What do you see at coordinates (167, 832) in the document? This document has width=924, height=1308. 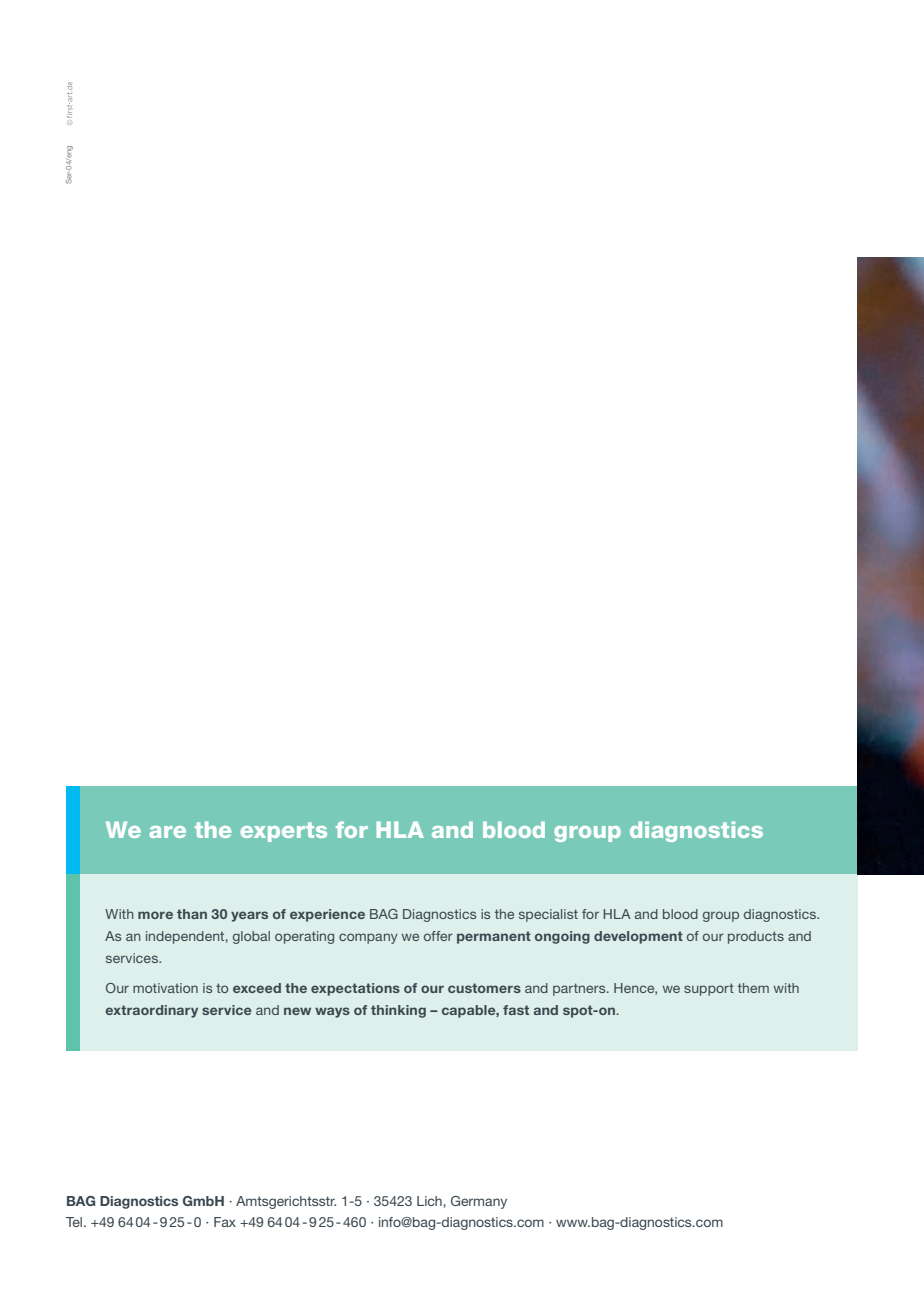 I see `are` at bounding box center [167, 832].
